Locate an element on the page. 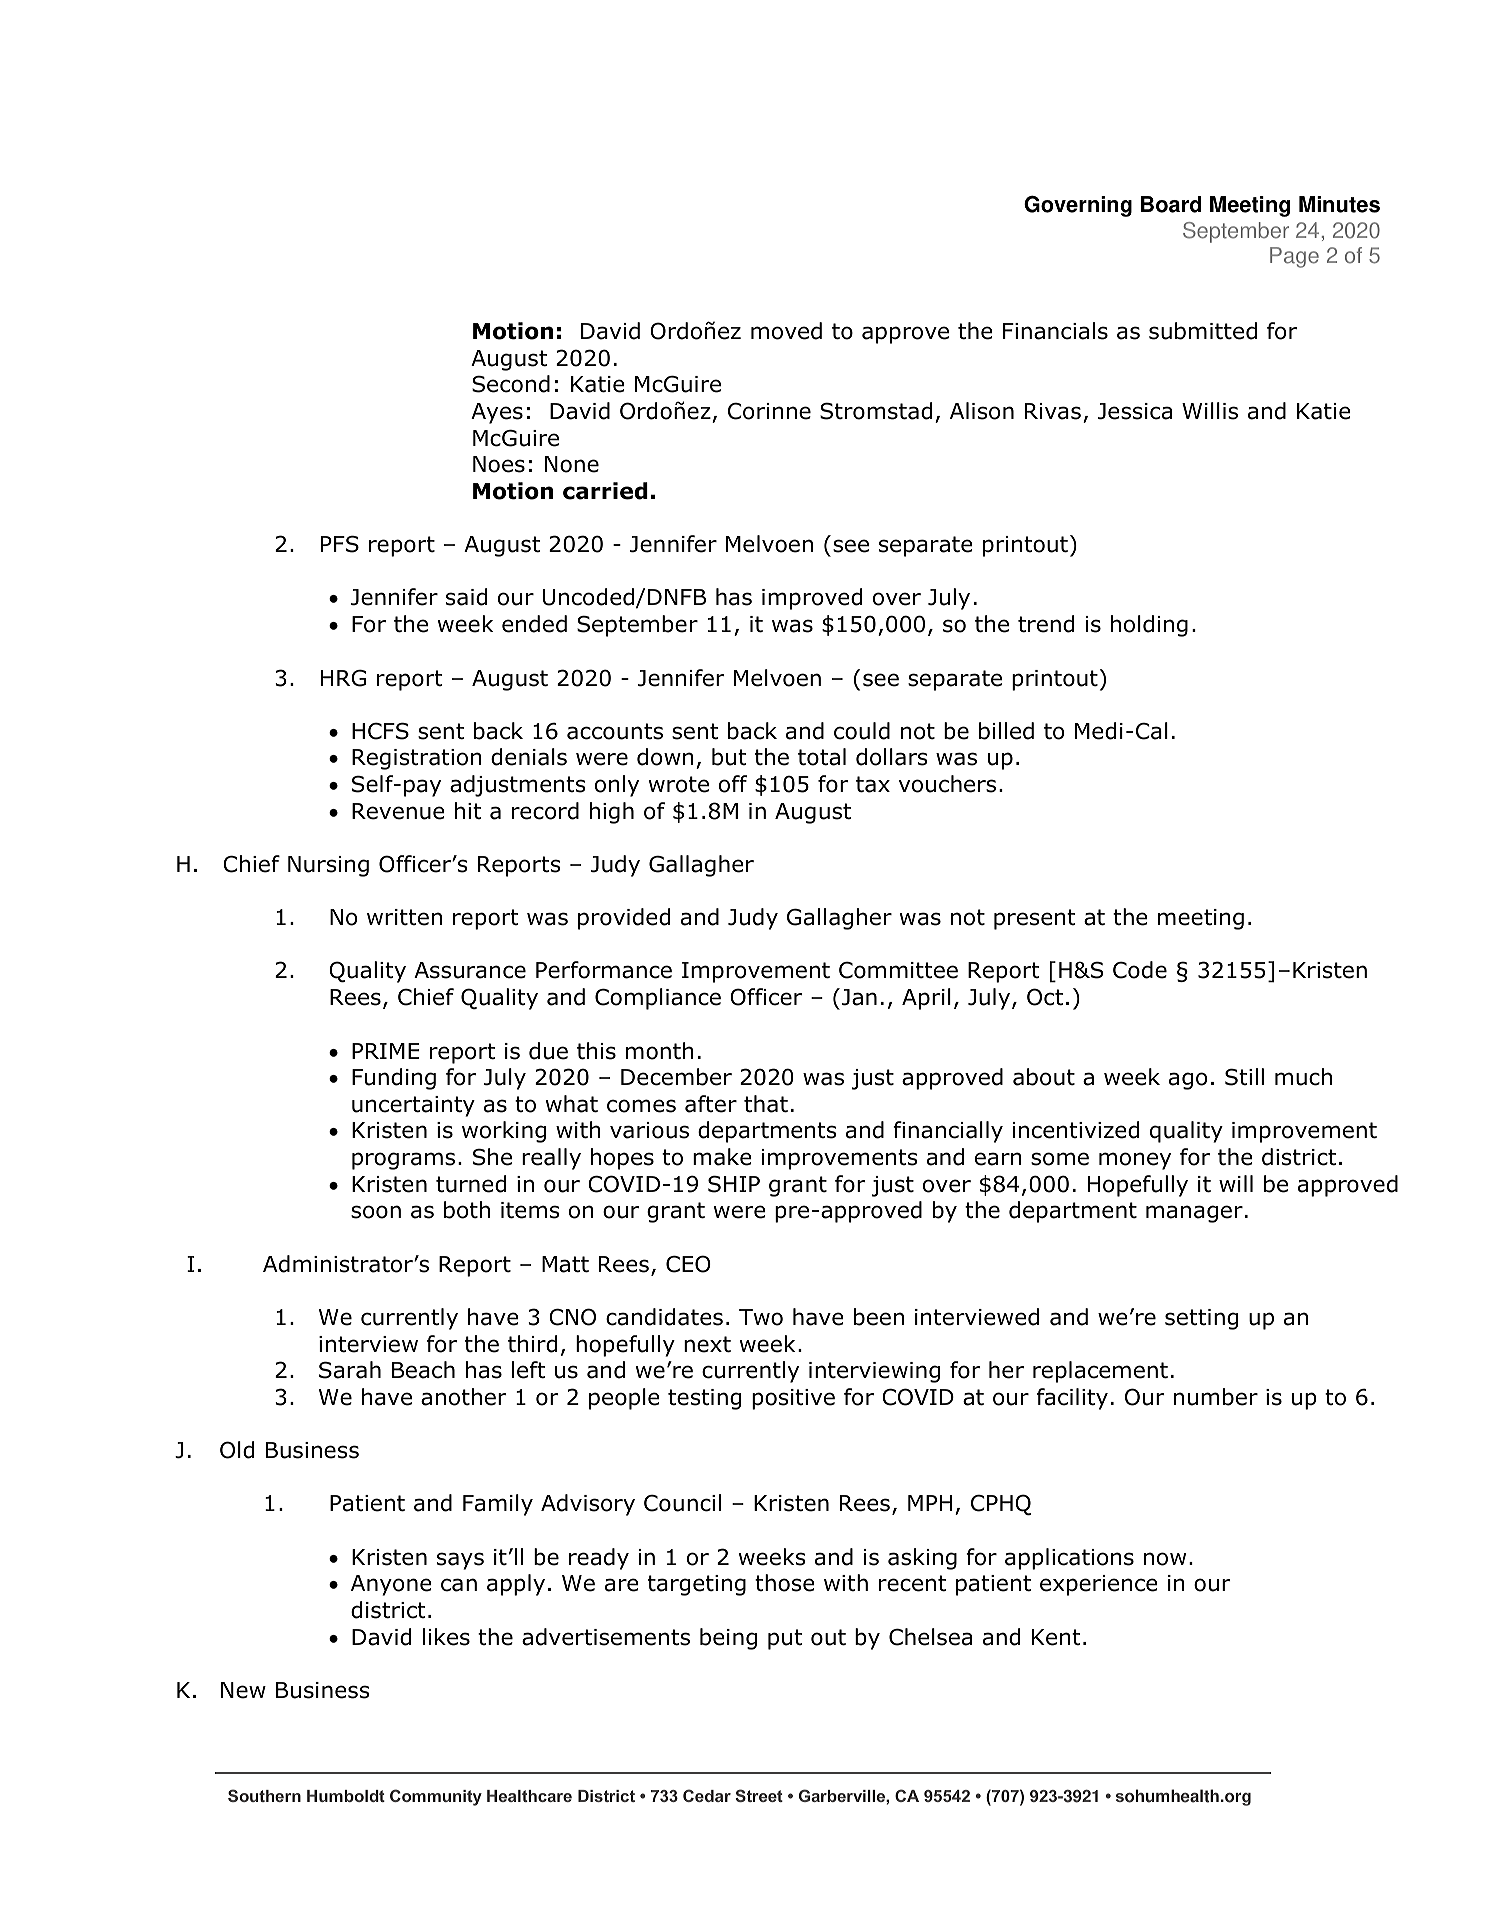 This page has width=1490, height=1929. HRG is located at coordinates (343, 678).
